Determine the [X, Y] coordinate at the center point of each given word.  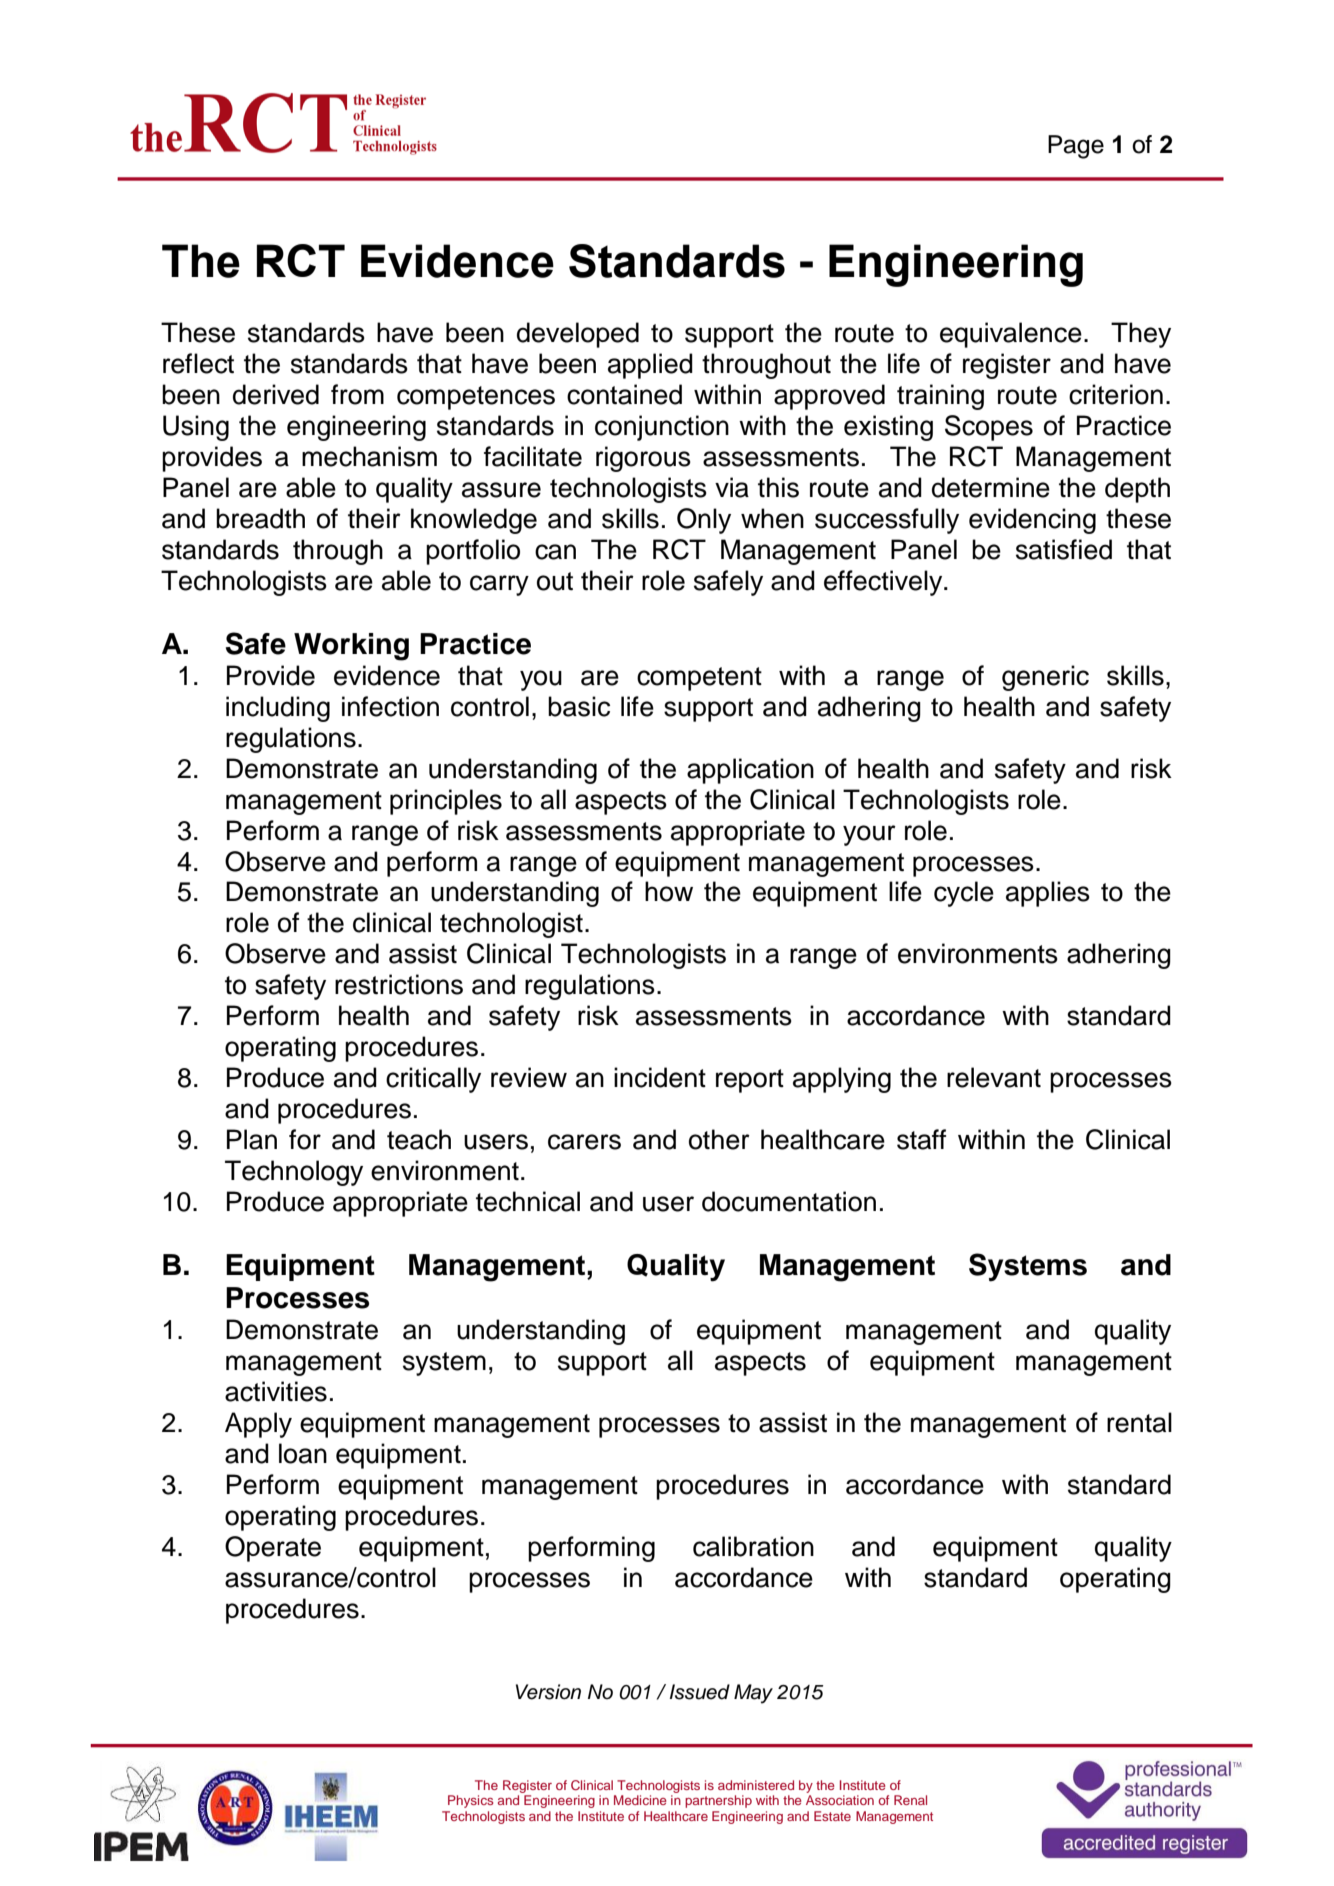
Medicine [640, 1800]
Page [1076, 147]
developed [578, 335]
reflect [198, 363]
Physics [470, 1801]
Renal [910, 1800]
